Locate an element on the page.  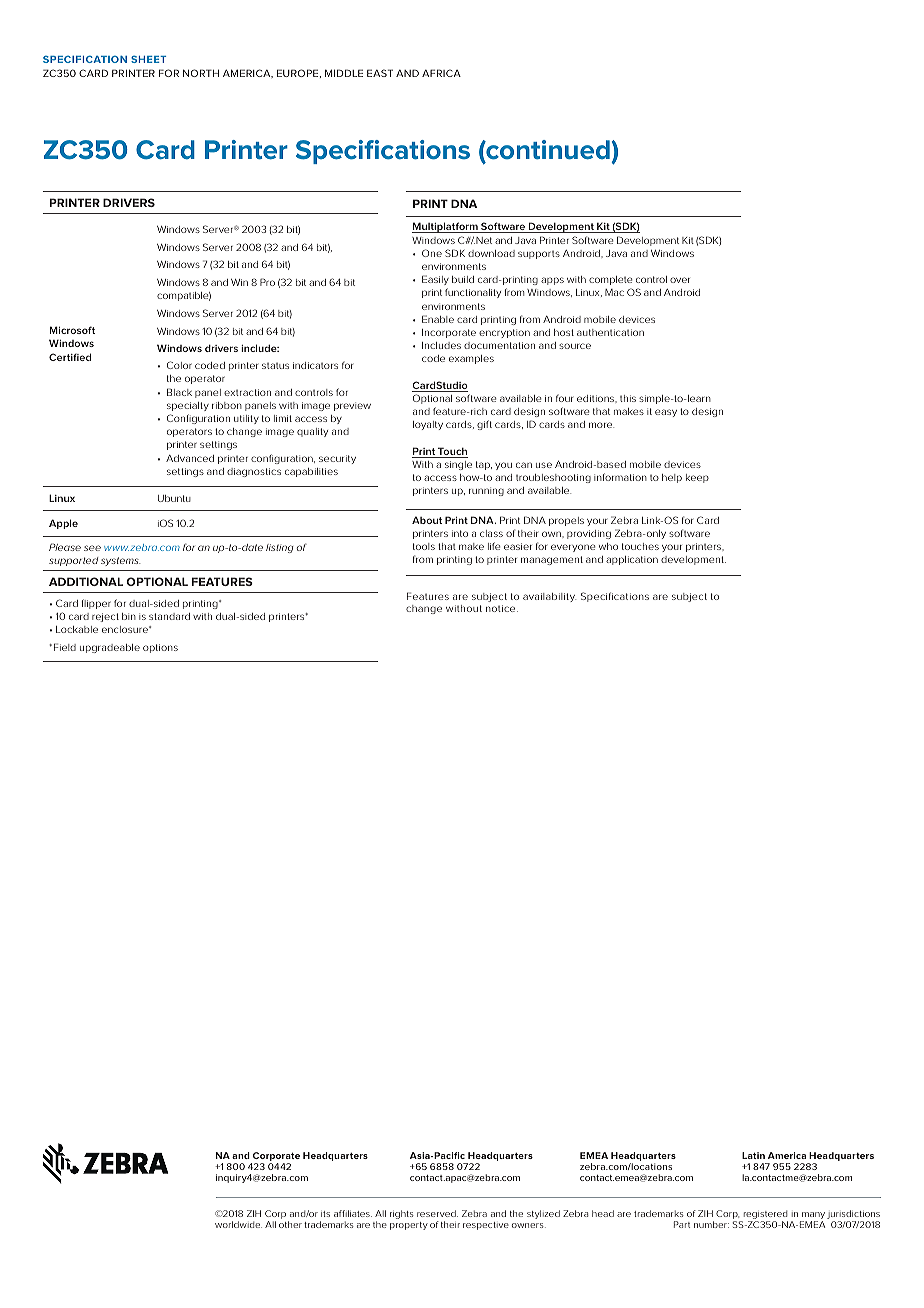
notice is located at coordinates (502, 608).
